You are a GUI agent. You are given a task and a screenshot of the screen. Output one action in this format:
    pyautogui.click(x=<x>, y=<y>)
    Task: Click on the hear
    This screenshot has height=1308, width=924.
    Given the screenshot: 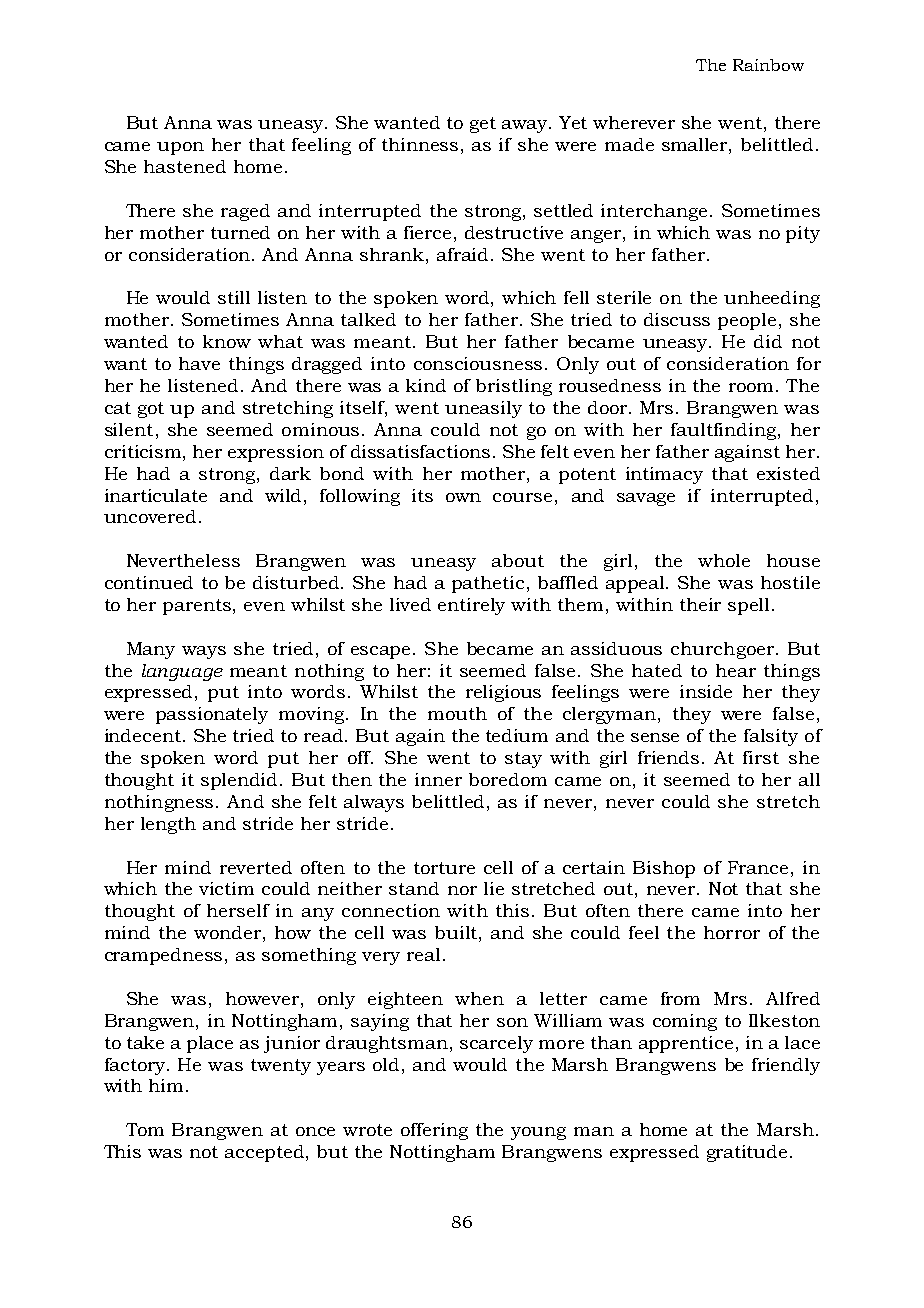 What is the action you would take?
    pyautogui.click(x=736, y=670)
